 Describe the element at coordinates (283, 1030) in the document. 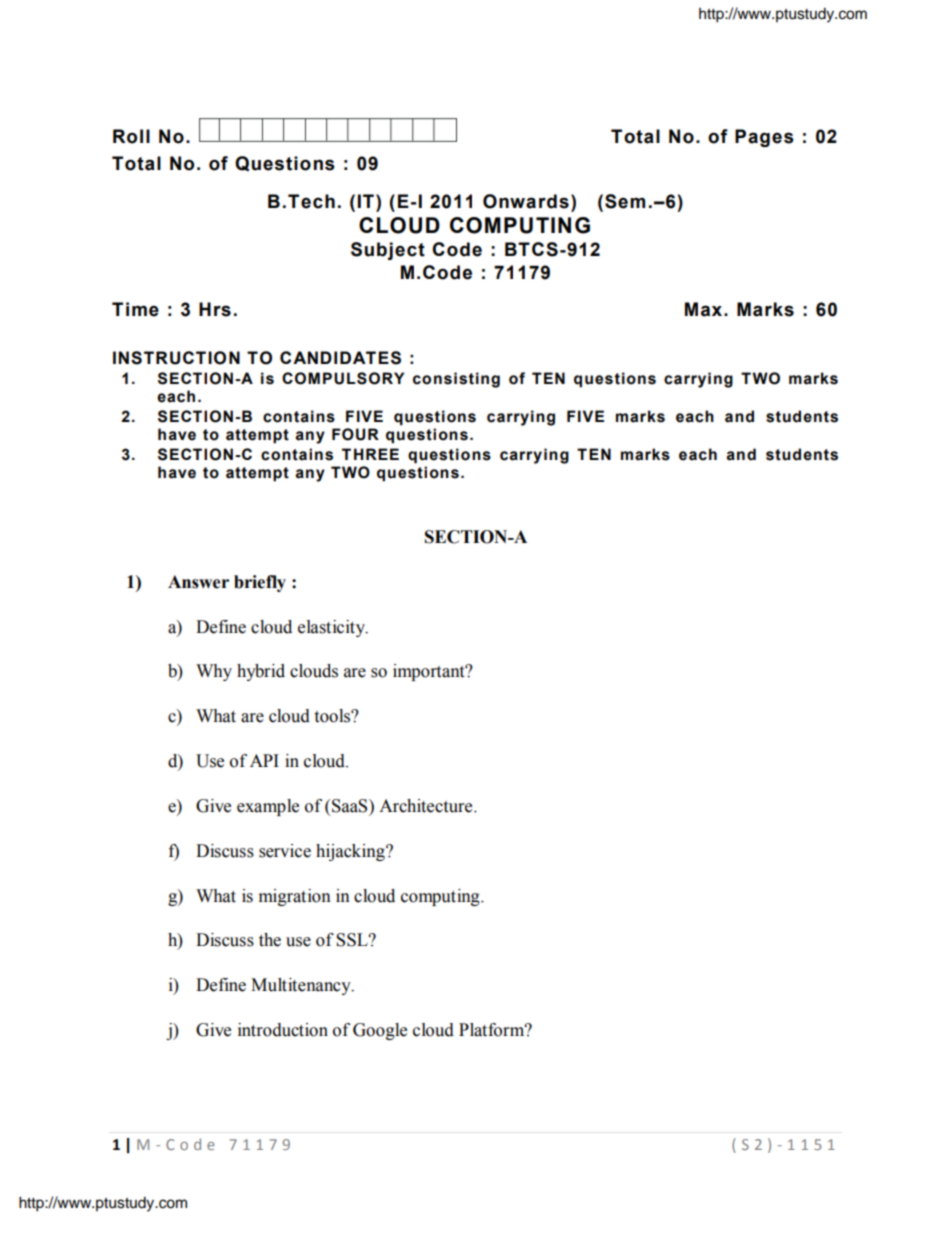

I see `introduction` at that location.
